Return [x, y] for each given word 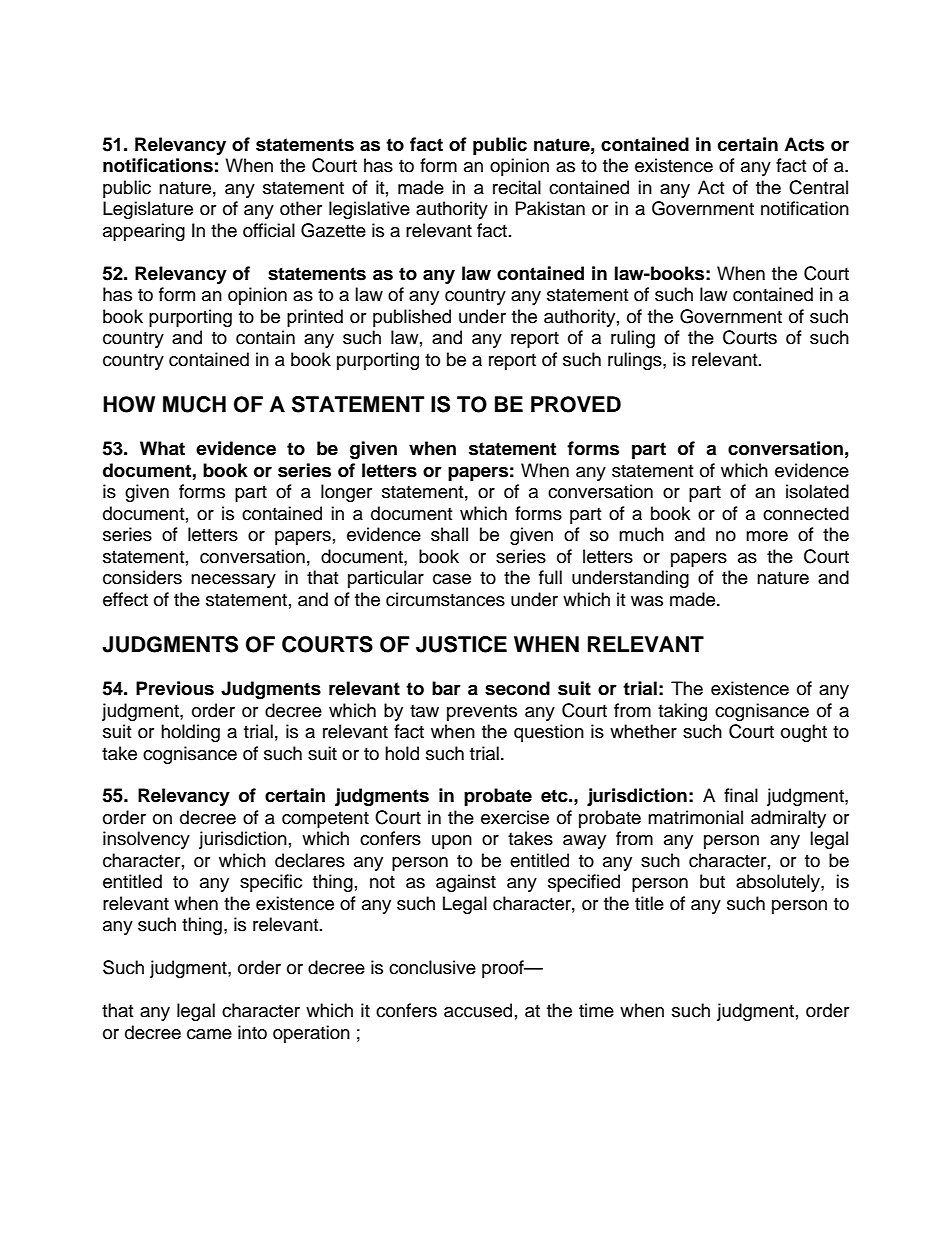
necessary [233, 581]
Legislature [148, 210]
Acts [804, 144]
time [596, 1010]
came [209, 1034]
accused [478, 1010]
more [767, 536]
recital [517, 187]
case [452, 579]
